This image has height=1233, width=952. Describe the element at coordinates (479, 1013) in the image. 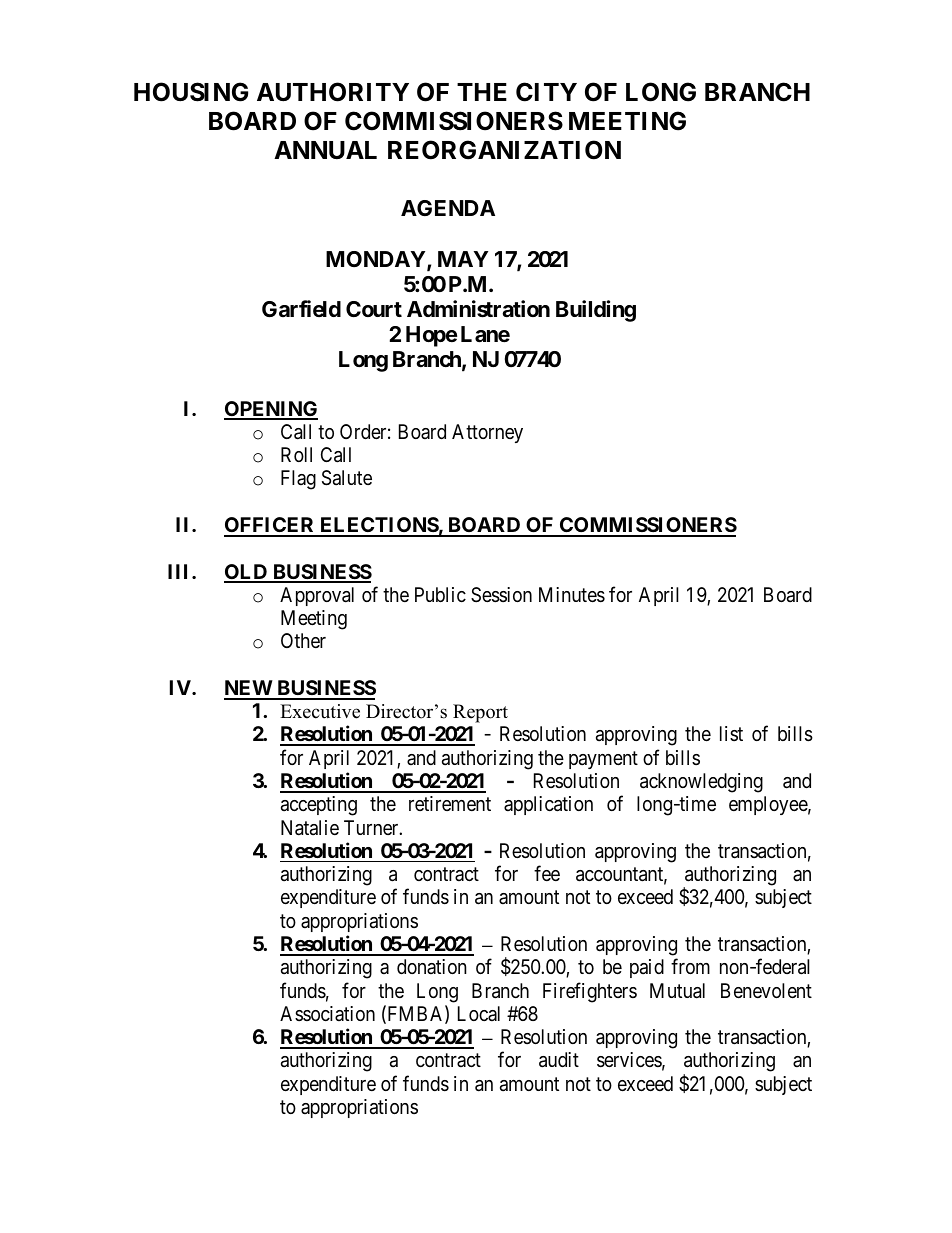

I see `Local` at that location.
